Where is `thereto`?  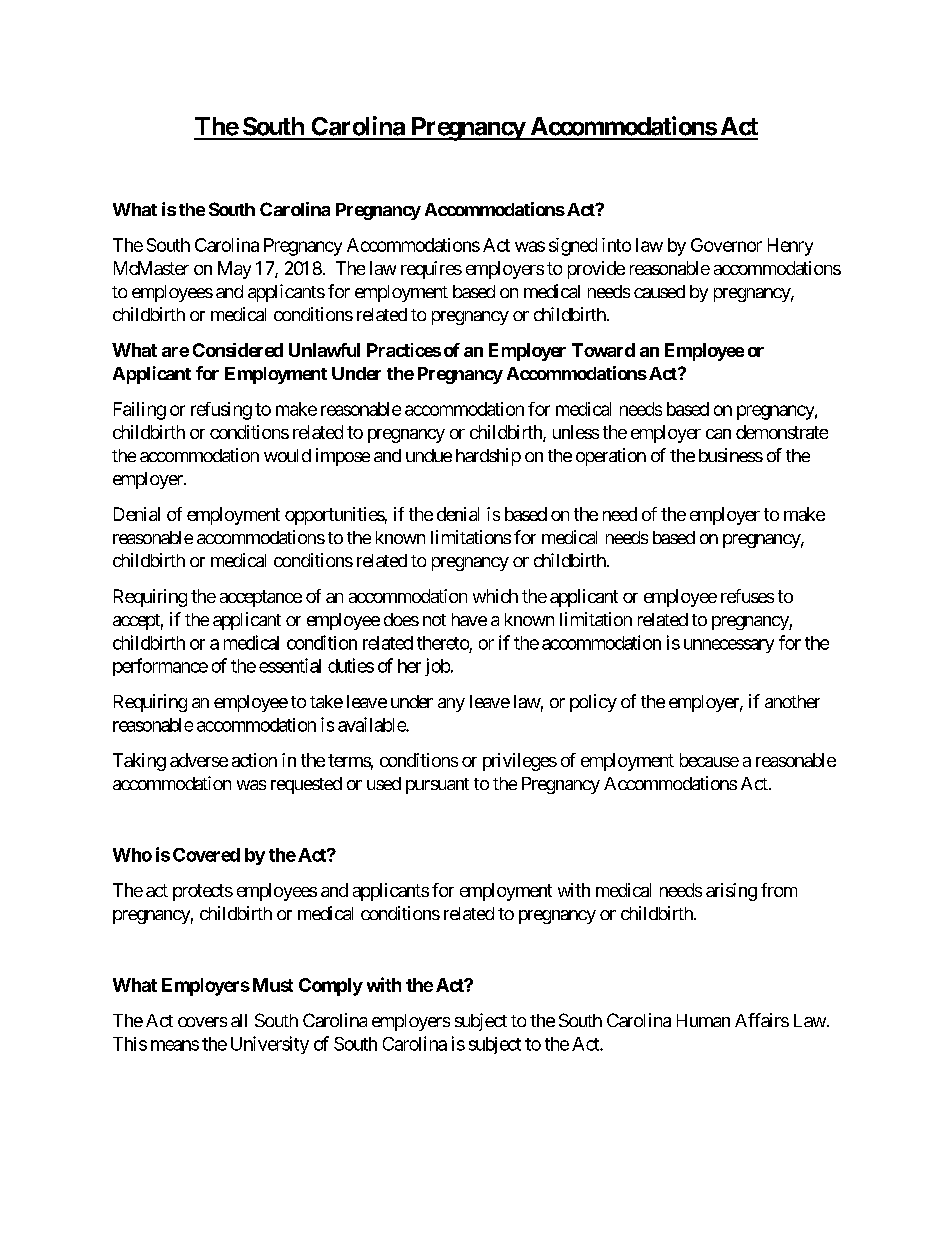
thereto is located at coordinates (443, 643).
